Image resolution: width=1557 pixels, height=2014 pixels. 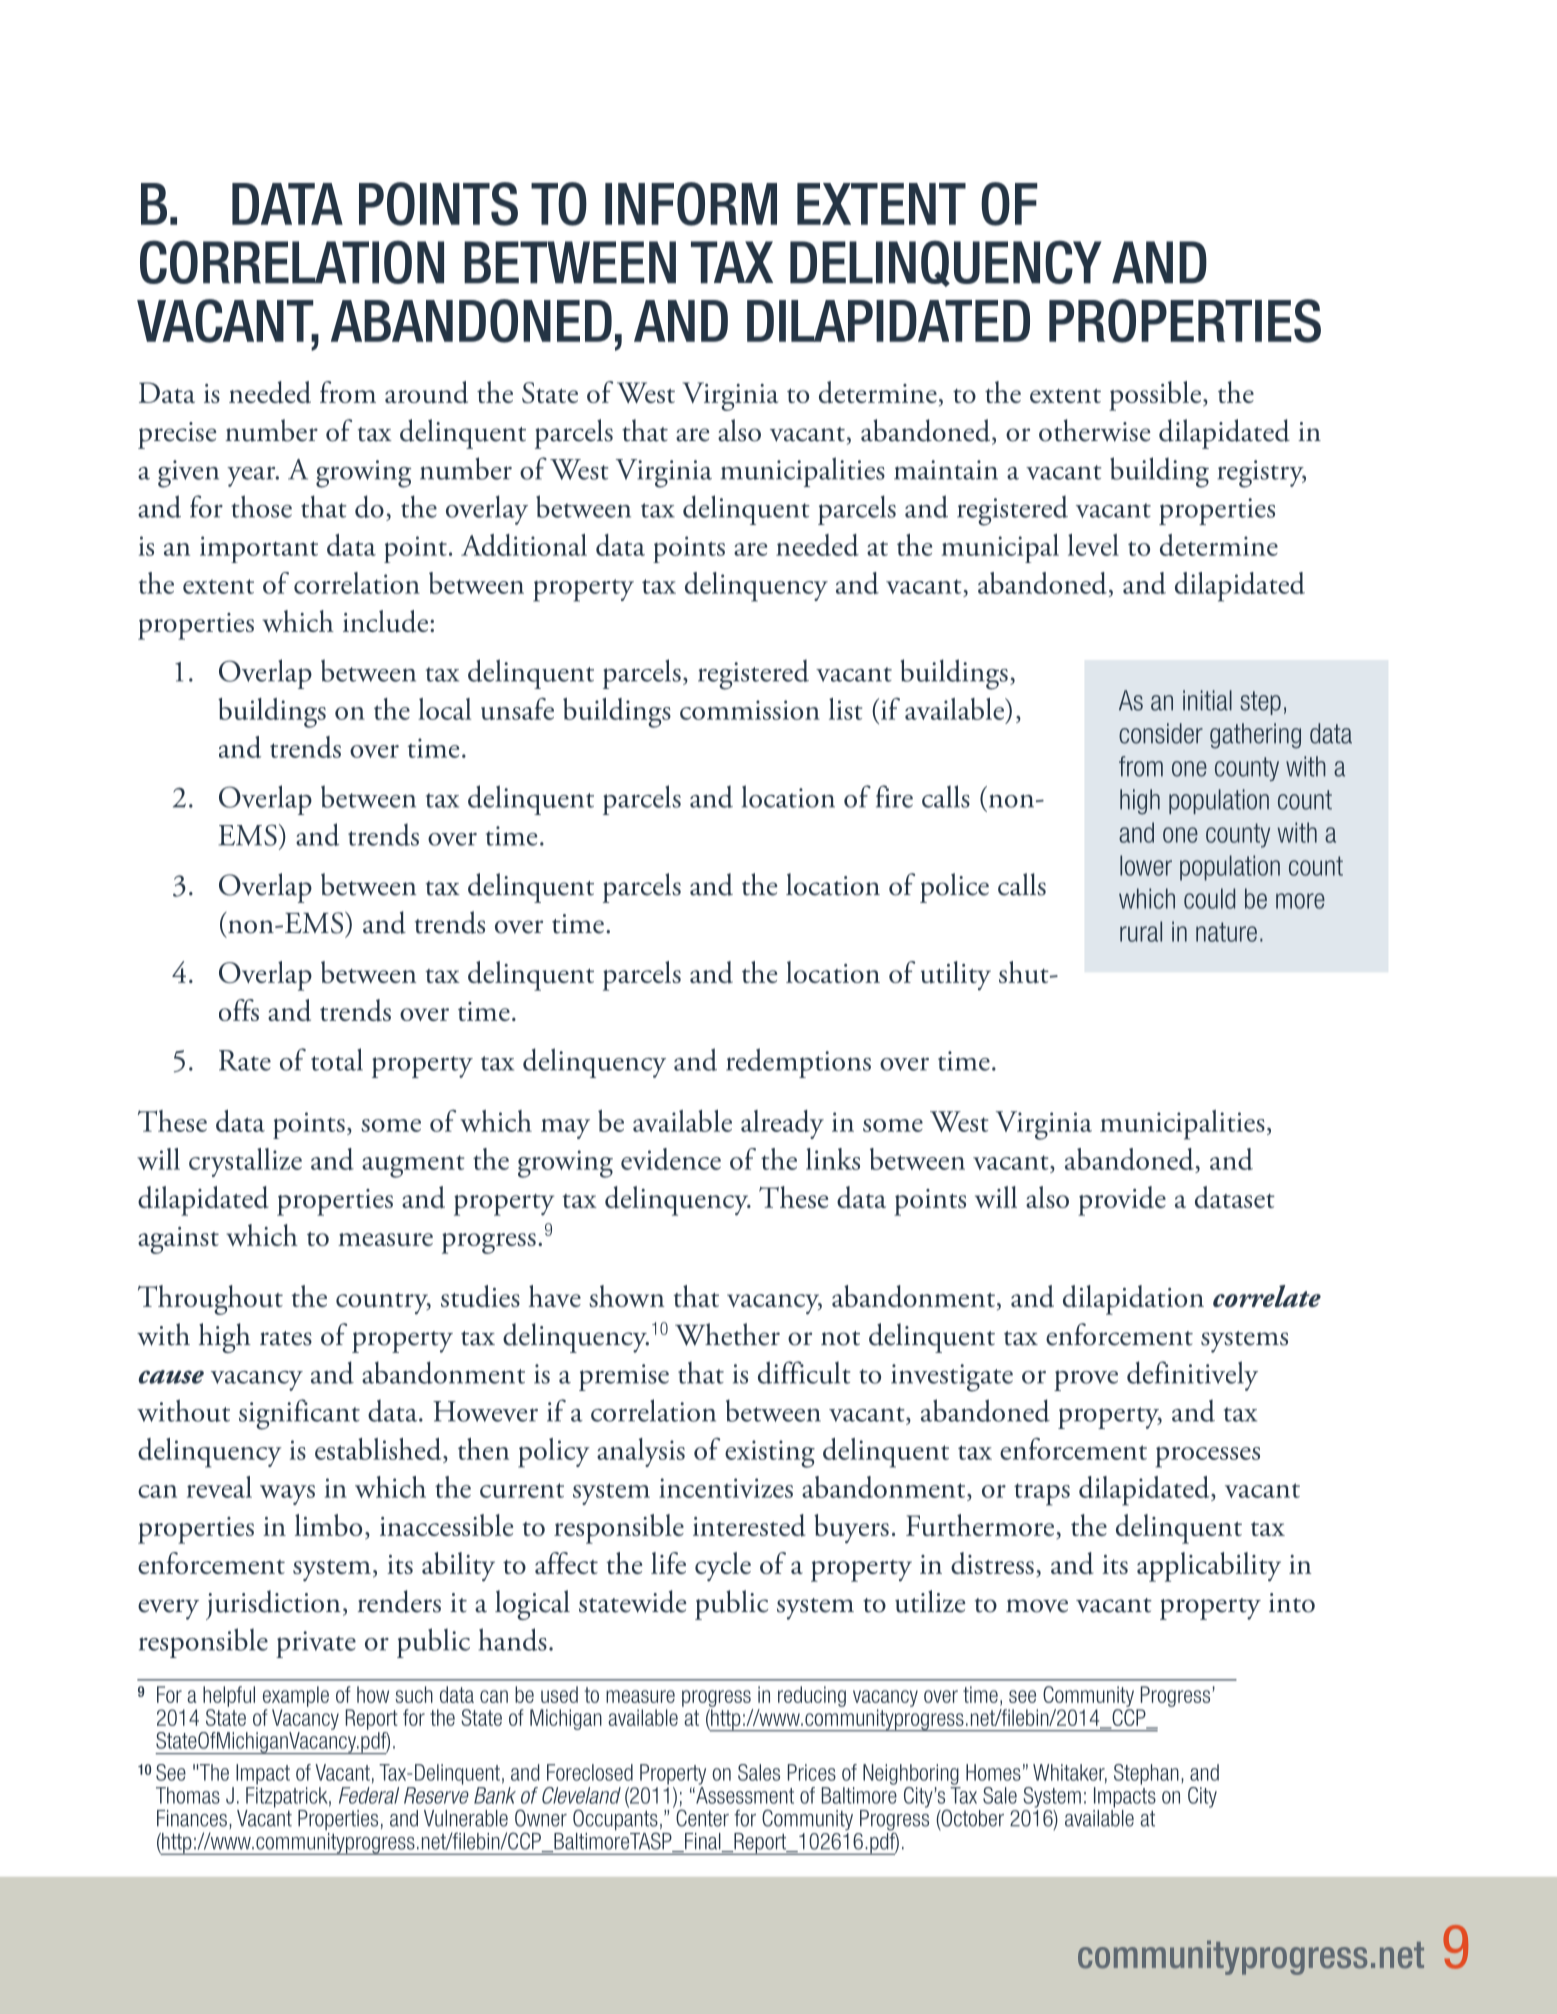 I want to click on commission, so click(x=750, y=710).
